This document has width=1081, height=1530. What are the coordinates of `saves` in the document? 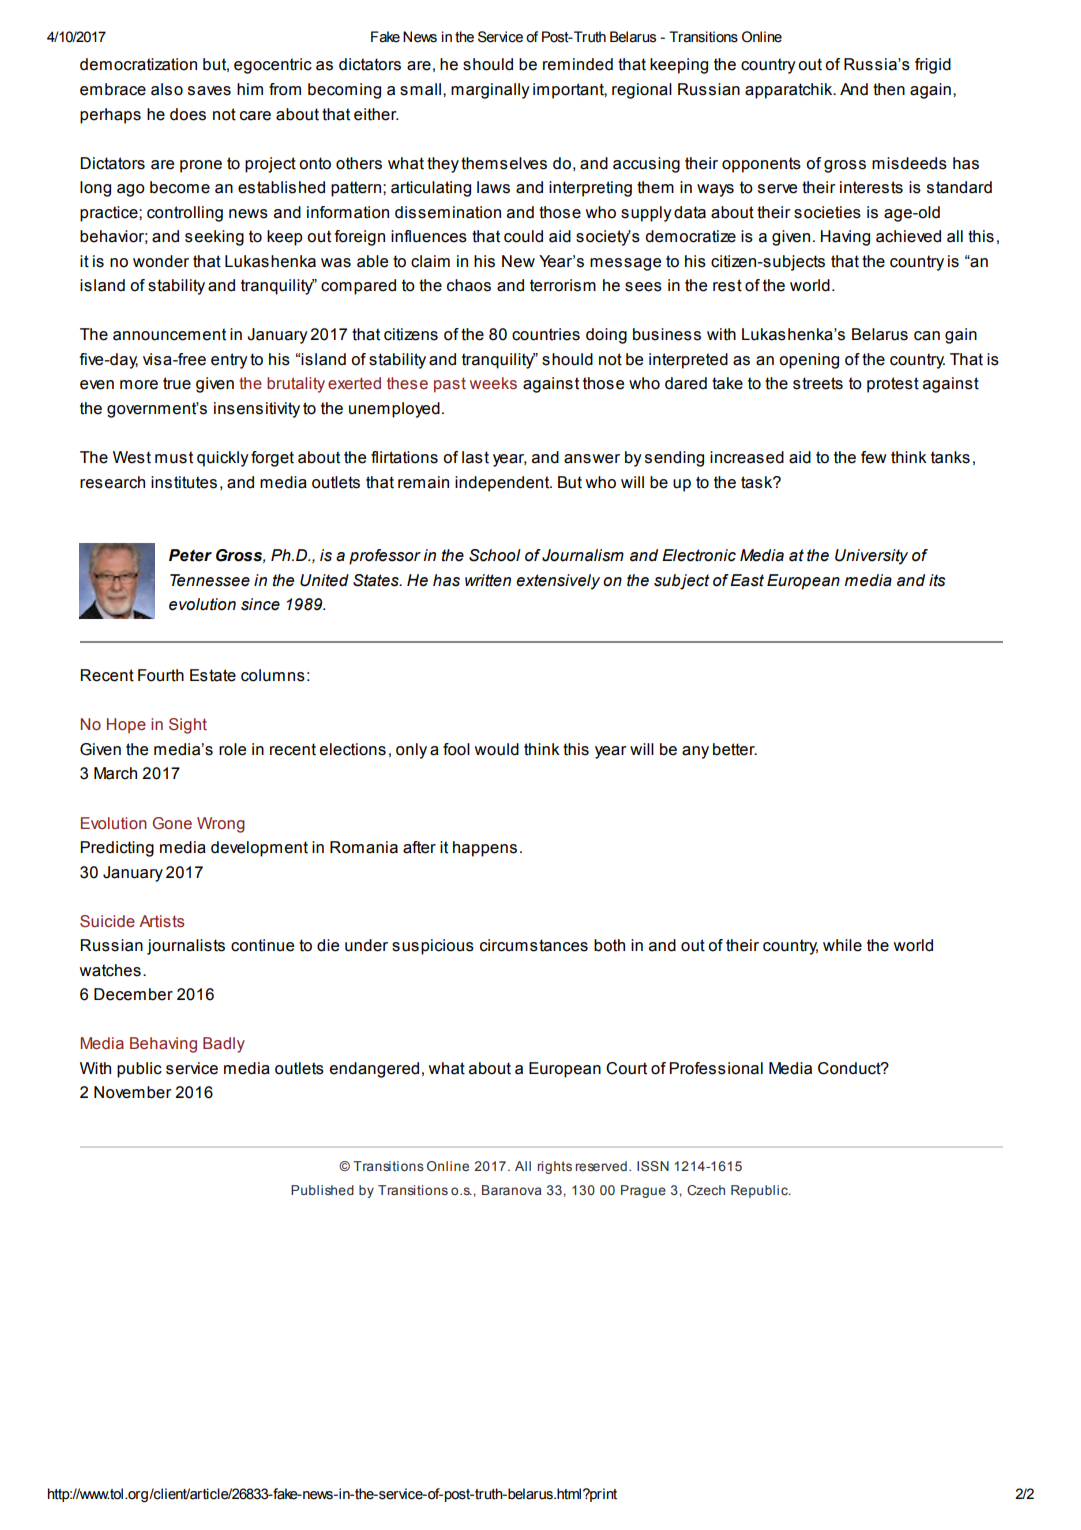 It's located at (209, 91).
